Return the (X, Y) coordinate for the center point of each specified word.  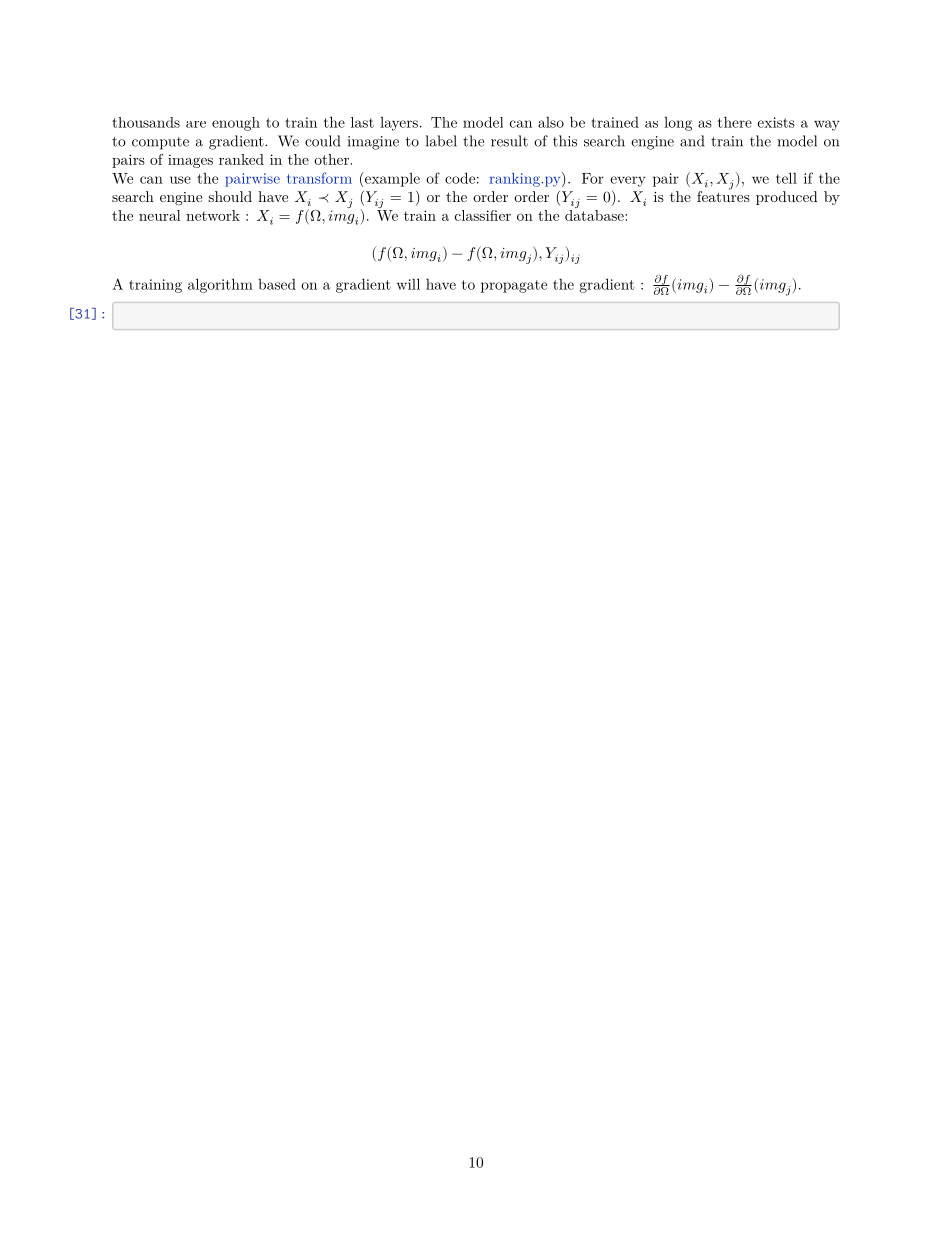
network (213, 215)
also (551, 122)
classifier (483, 215)
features (723, 195)
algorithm (220, 285)
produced (787, 198)
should (230, 196)
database (595, 214)
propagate (514, 286)
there (735, 122)
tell (786, 178)
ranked (241, 159)
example (391, 179)
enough (236, 124)
